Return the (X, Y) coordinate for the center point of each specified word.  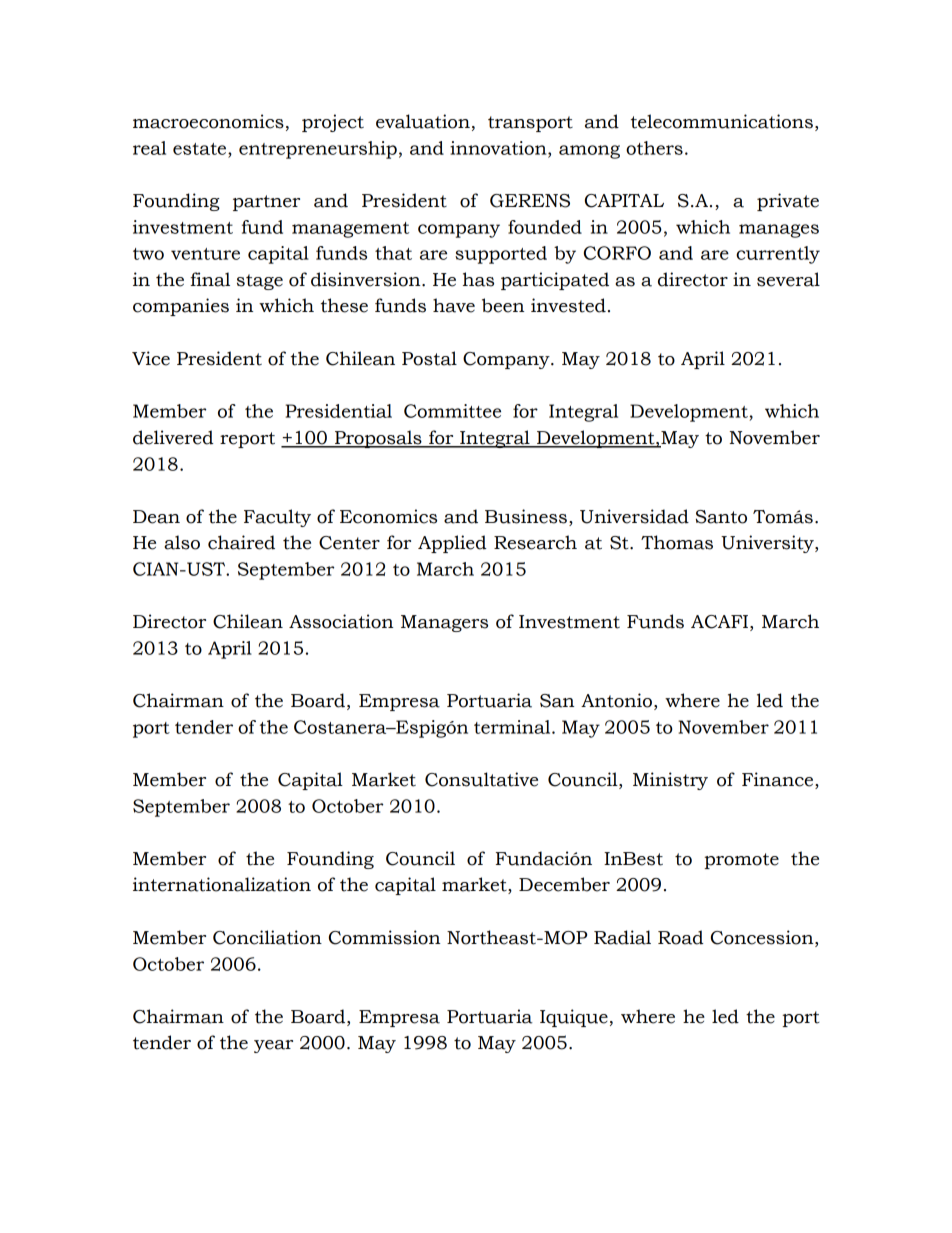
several (788, 279)
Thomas (677, 542)
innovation (499, 149)
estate (201, 149)
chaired (241, 542)
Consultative (481, 779)
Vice (151, 358)
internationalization (222, 884)
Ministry (670, 781)
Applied (452, 544)
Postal (429, 358)
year (273, 1046)
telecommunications (722, 121)
